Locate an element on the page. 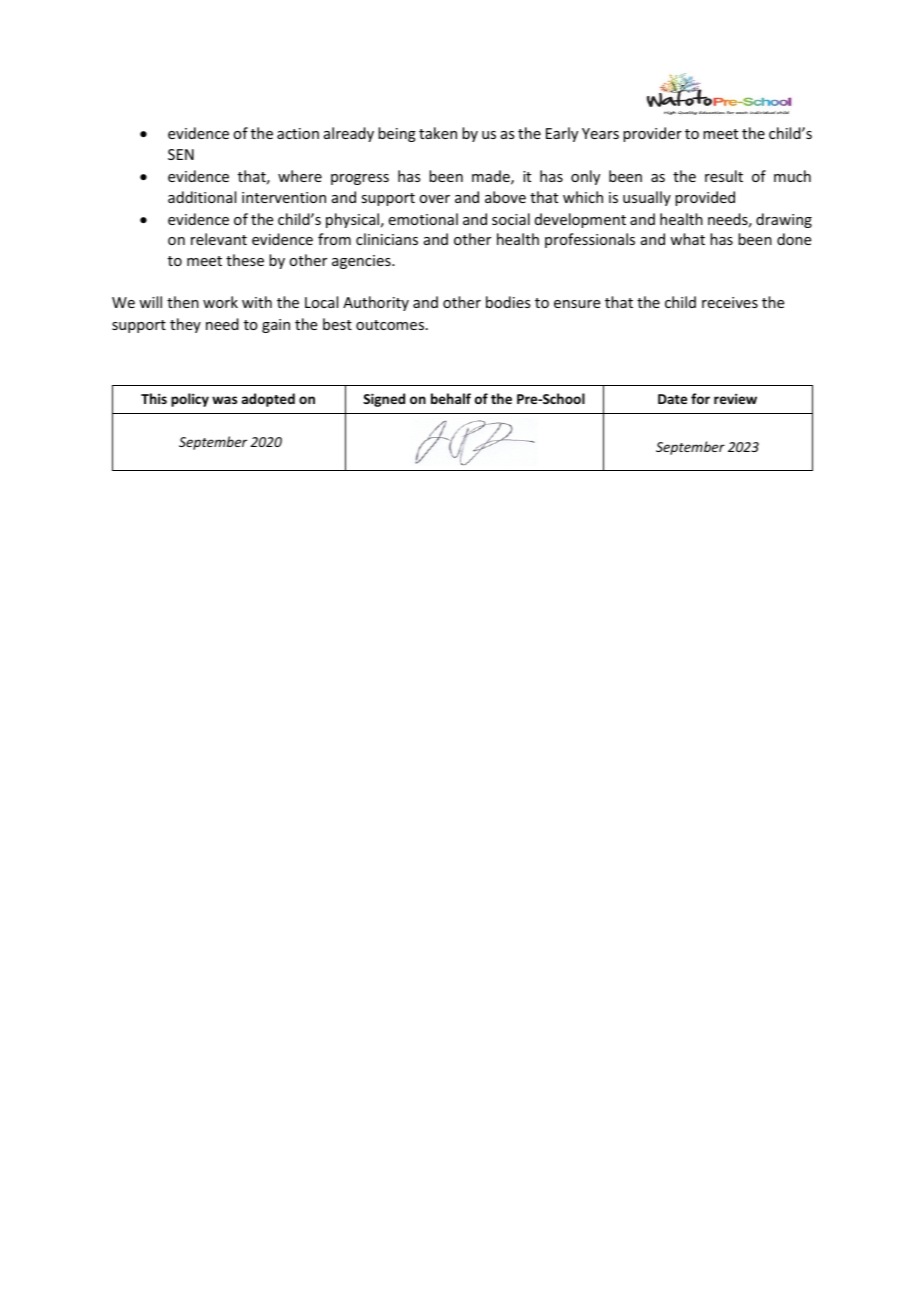 The image size is (924, 1308). was is located at coordinates (224, 400).
